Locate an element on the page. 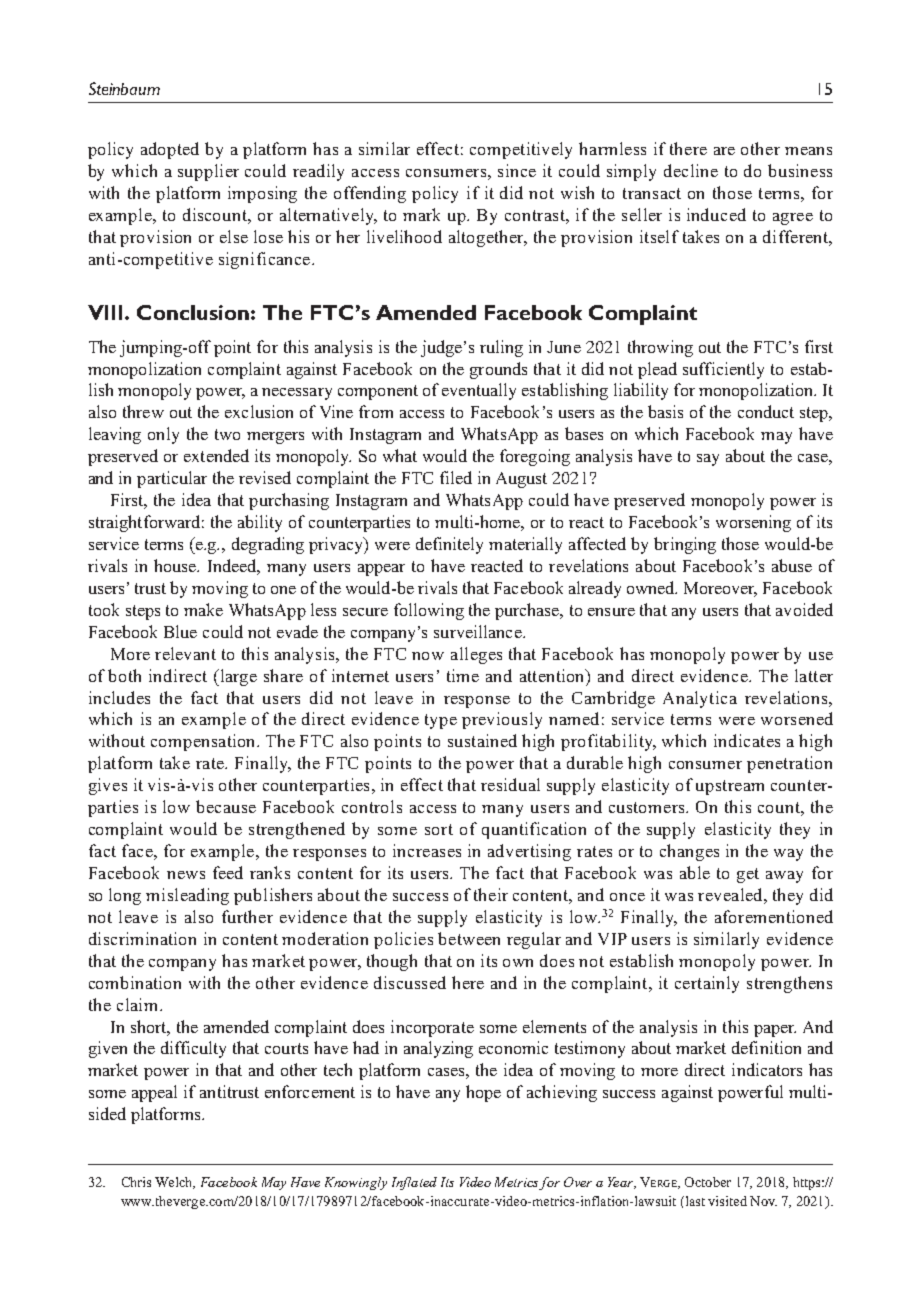  Inflated is located at coordinates (414, 1183).
